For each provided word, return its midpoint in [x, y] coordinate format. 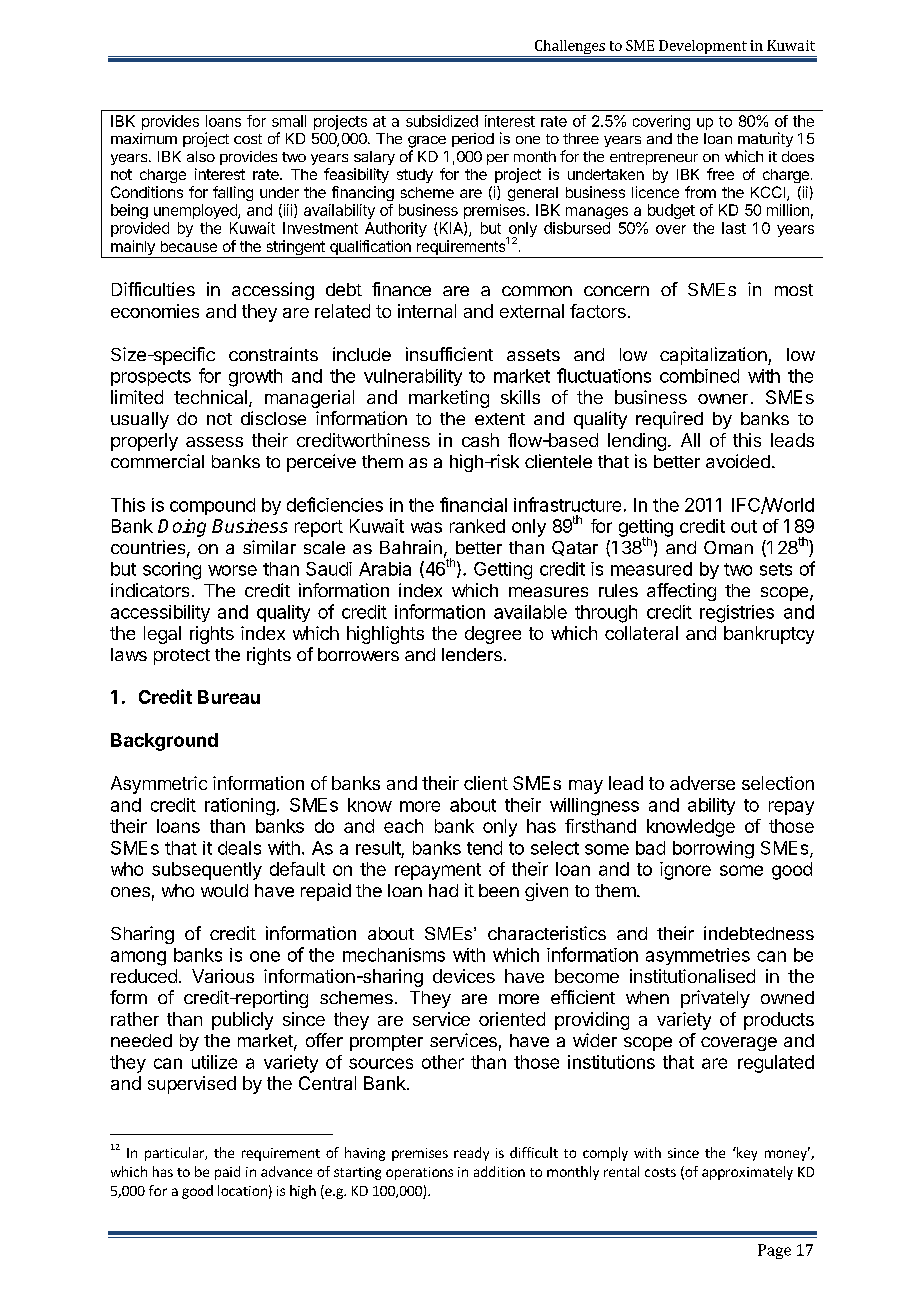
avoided [738, 461]
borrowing [713, 850]
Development [703, 47]
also [201, 156]
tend [484, 848]
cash [480, 440]
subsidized [442, 121]
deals [239, 848]
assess [214, 442]
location [242, 1190]
